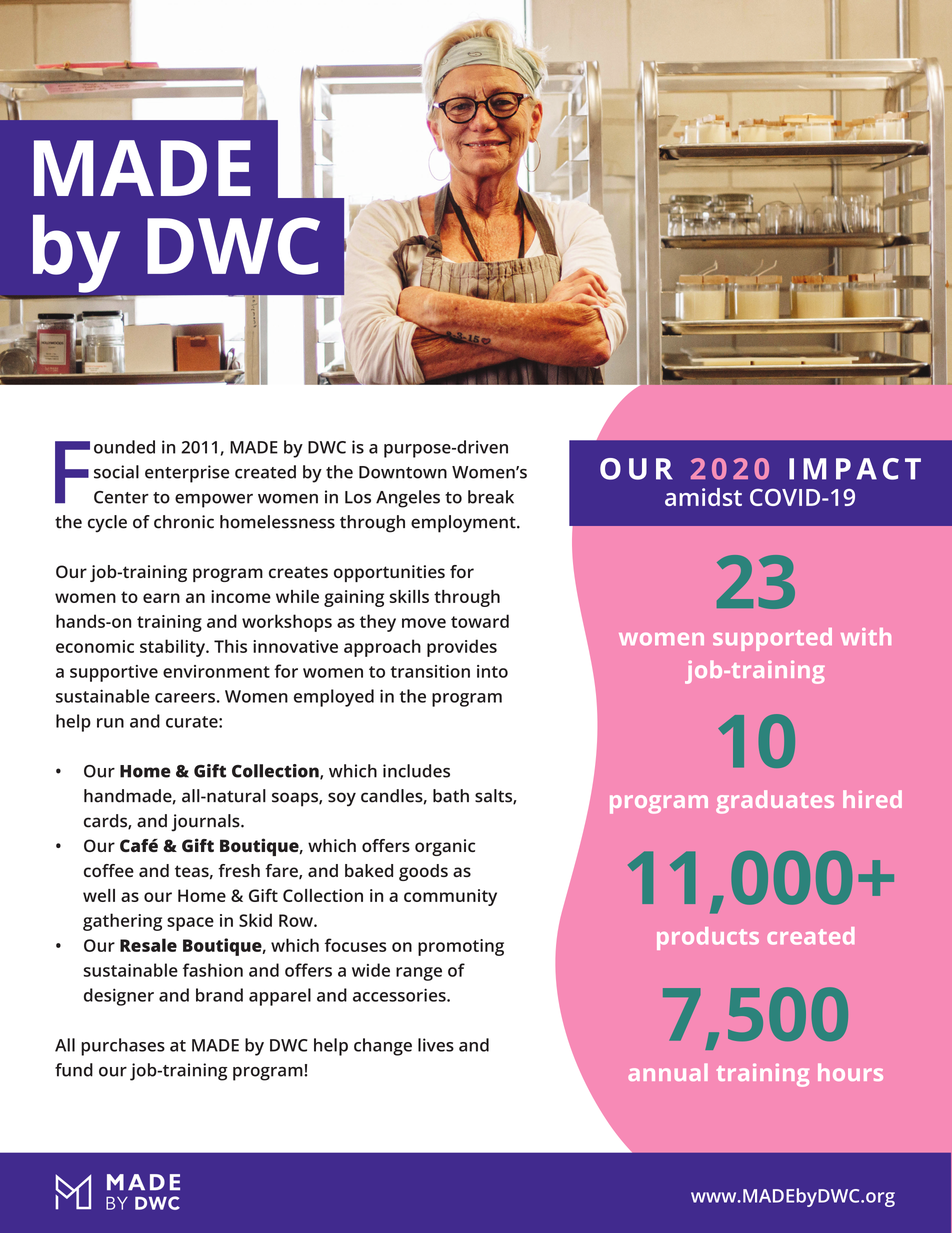 The image size is (952, 1233). I want to click on run, so click(110, 723).
